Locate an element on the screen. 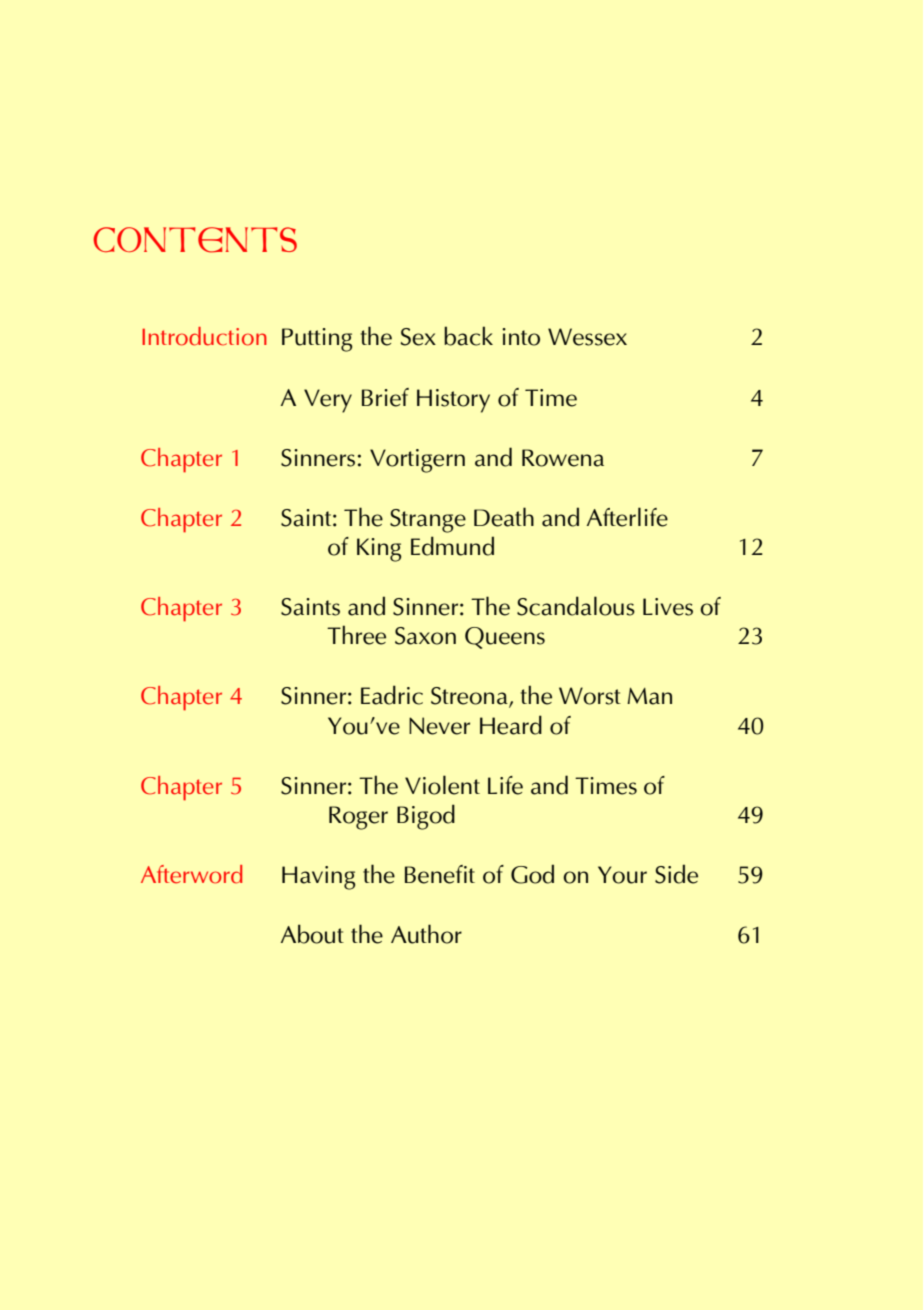 Image resolution: width=924 pixels, height=1310 pixels. Edmund is located at coordinates (452, 546).
